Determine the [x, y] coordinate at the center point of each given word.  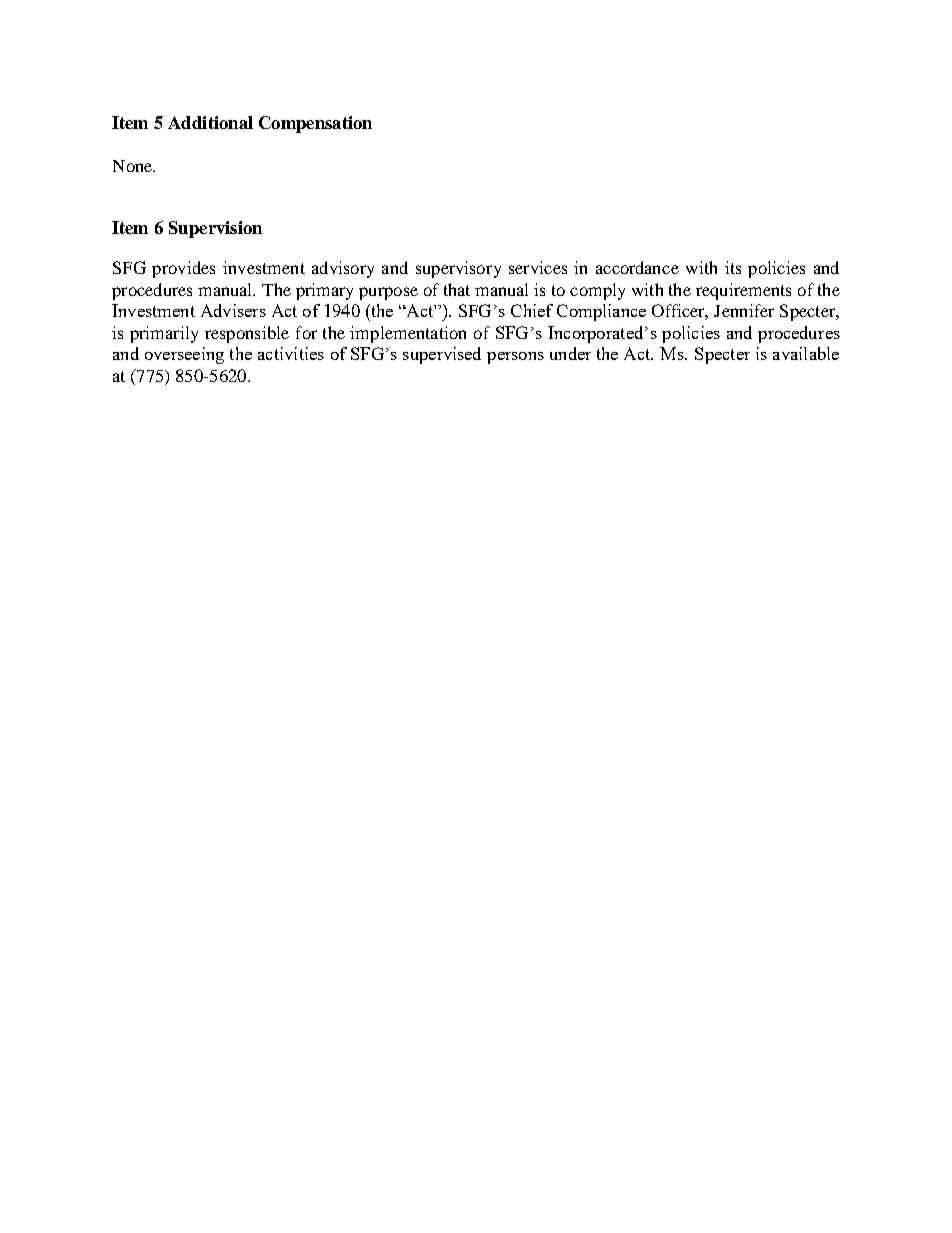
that [457, 289]
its [733, 267]
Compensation [315, 124]
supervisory [458, 269]
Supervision [215, 229]
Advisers [233, 310]
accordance [637, 267]
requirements [743, 291]
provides [183, 269]
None [134, 166]
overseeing [184, 355]
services [538, 267]
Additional [210, 122]
